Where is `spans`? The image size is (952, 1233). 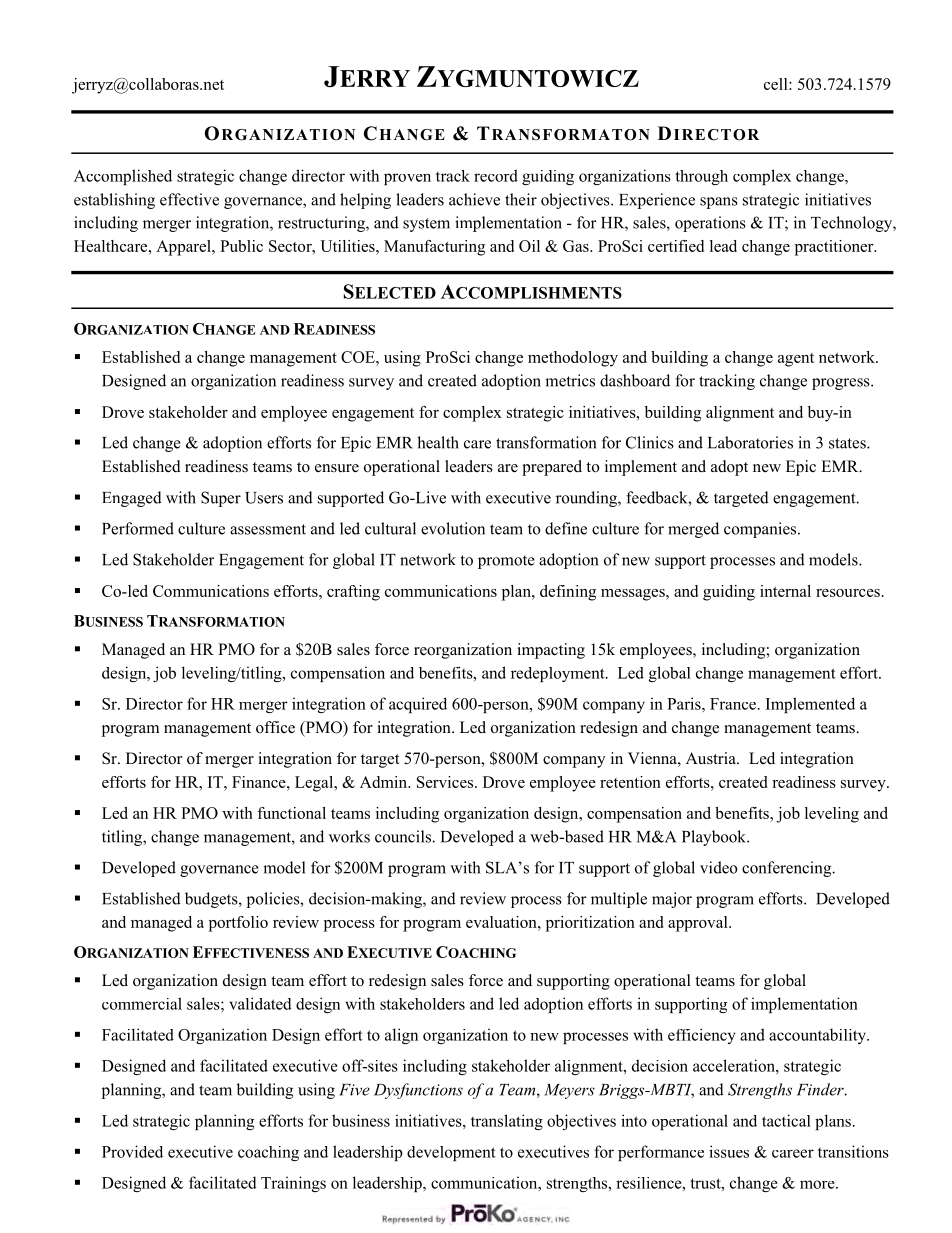 spans is located at coordinates (719, 203).
